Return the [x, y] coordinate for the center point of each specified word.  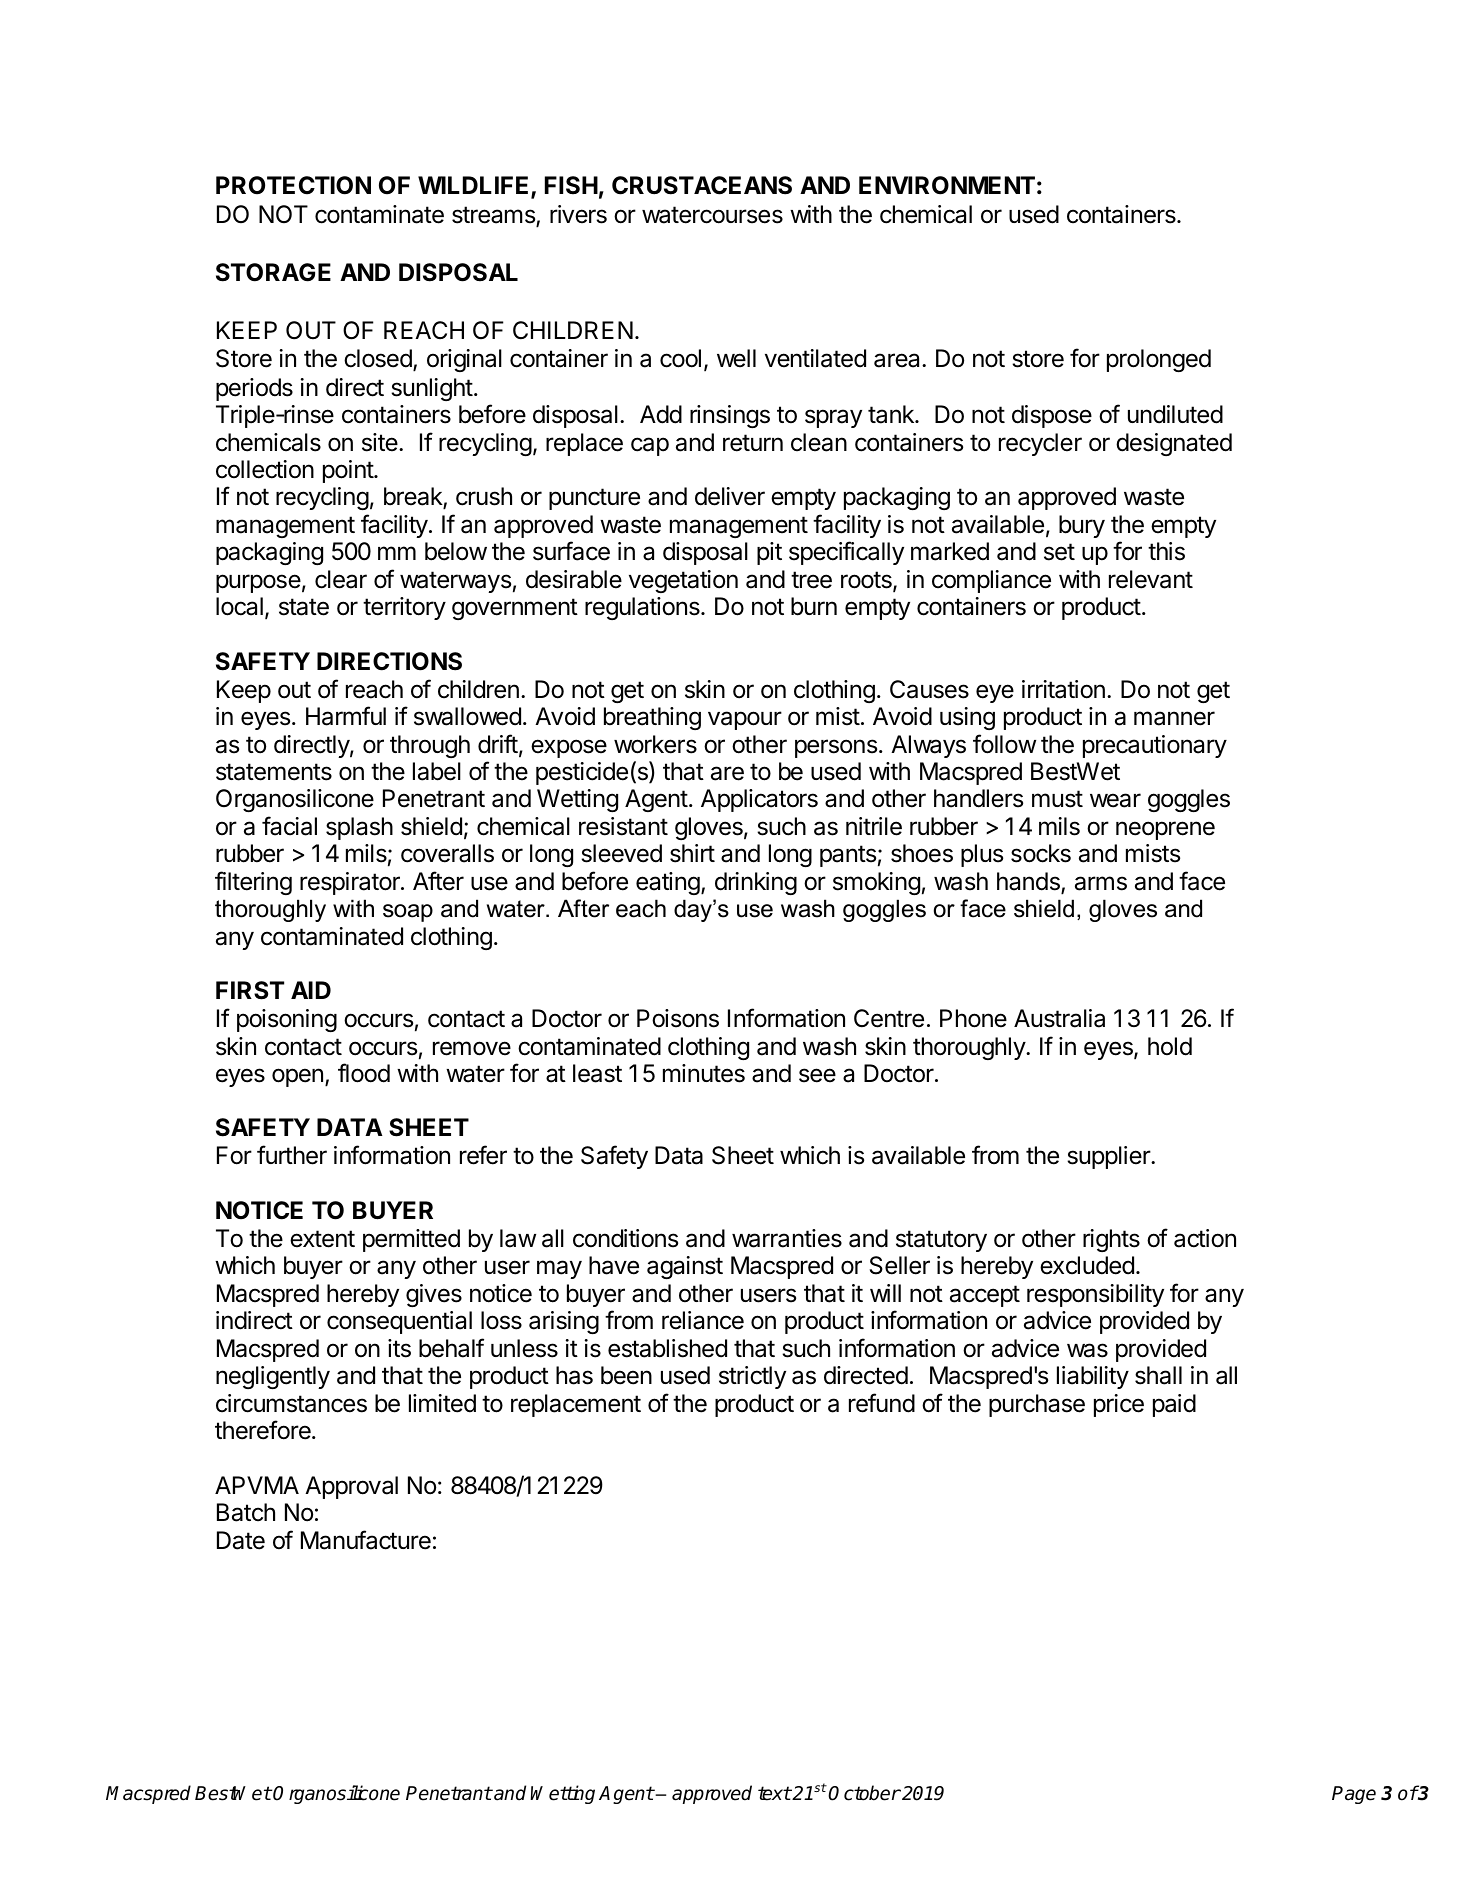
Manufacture [366, 1540]
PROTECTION [293, 185]
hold [1170, 1046]
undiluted [1175, 414]
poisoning [287, 1020]
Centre [889, 1018]
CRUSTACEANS [702, 185]
